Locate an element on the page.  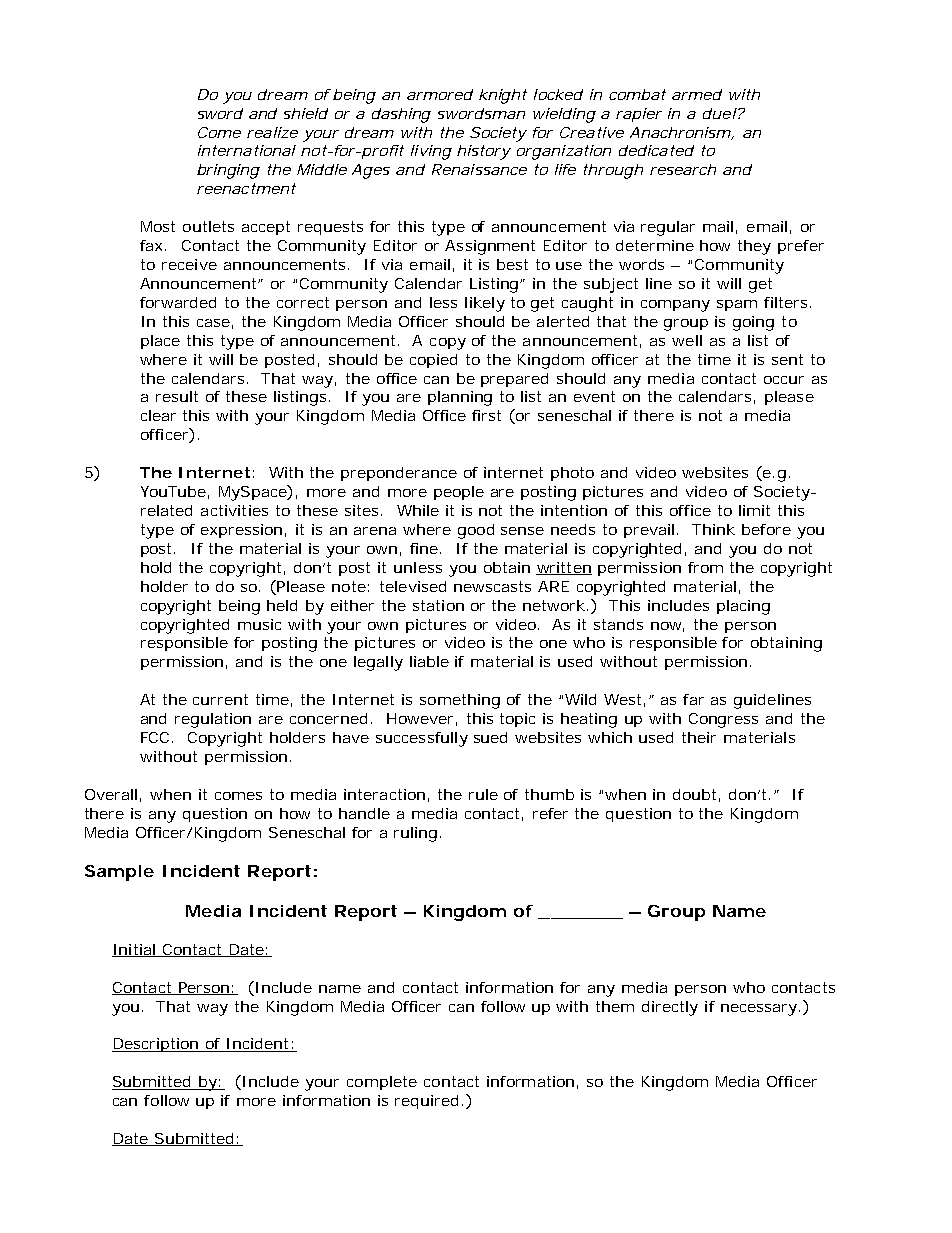
Anachronism is located at coordinates (680, 132).
